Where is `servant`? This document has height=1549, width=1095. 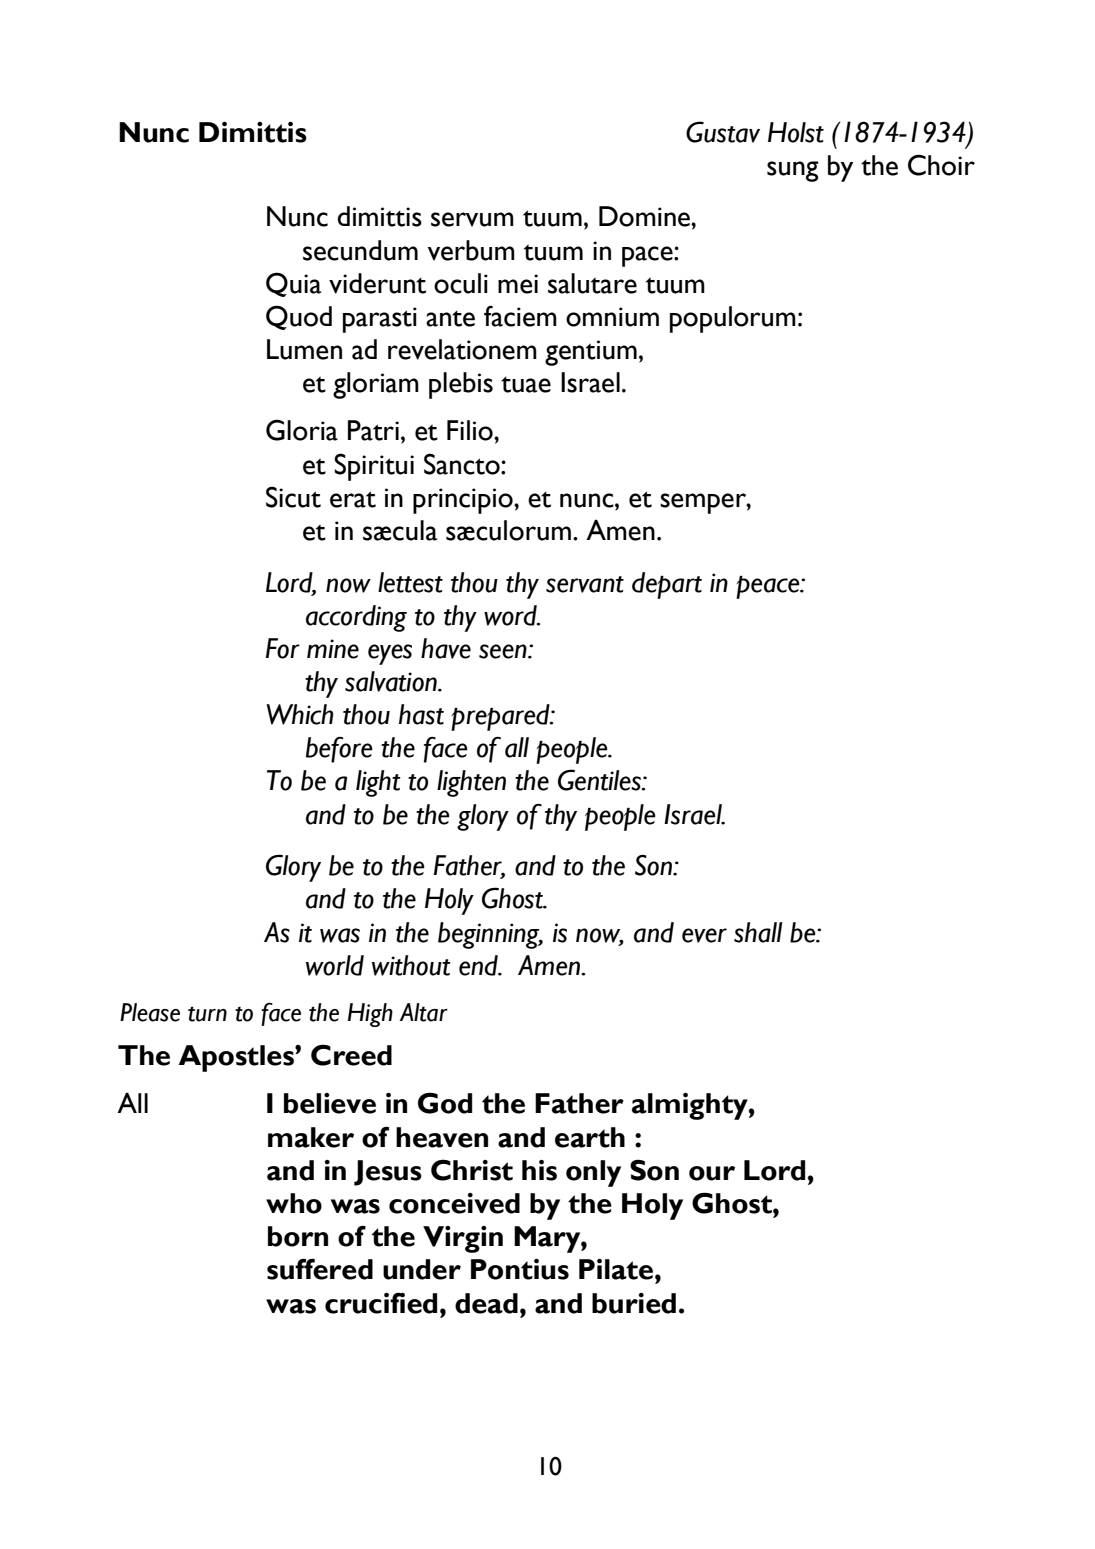 servant is located at coordinates (585, 584).
